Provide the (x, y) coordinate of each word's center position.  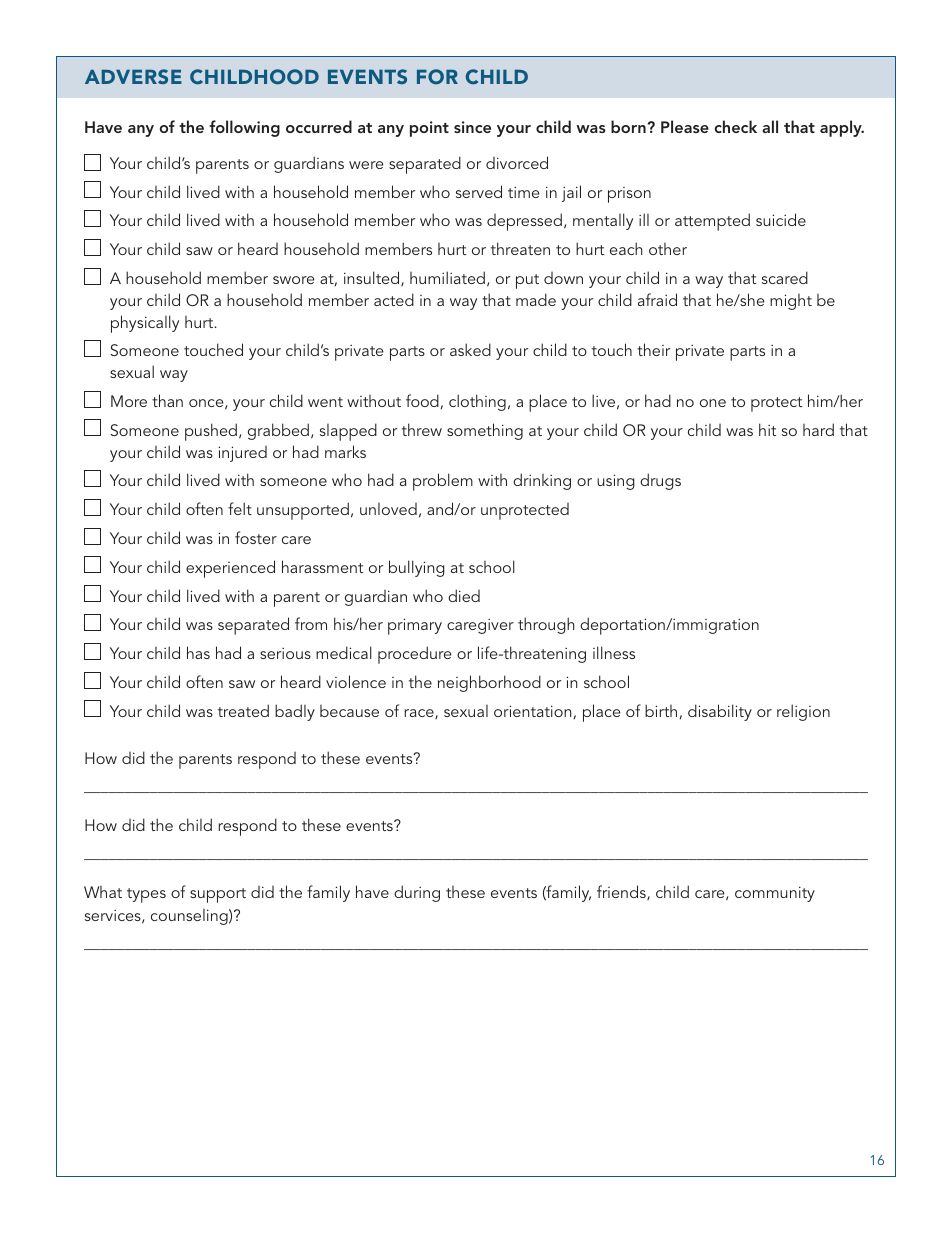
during (417, 893)
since (472, 127)
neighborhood (489, 683)
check (736, 126)
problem (443, 482)
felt (240, 508)
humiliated (447, 277)
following (244, 128)
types (146, 895)
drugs (660, 481)
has (198, 652)
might (791, 302)
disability (720, 712)
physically (145, 324)
